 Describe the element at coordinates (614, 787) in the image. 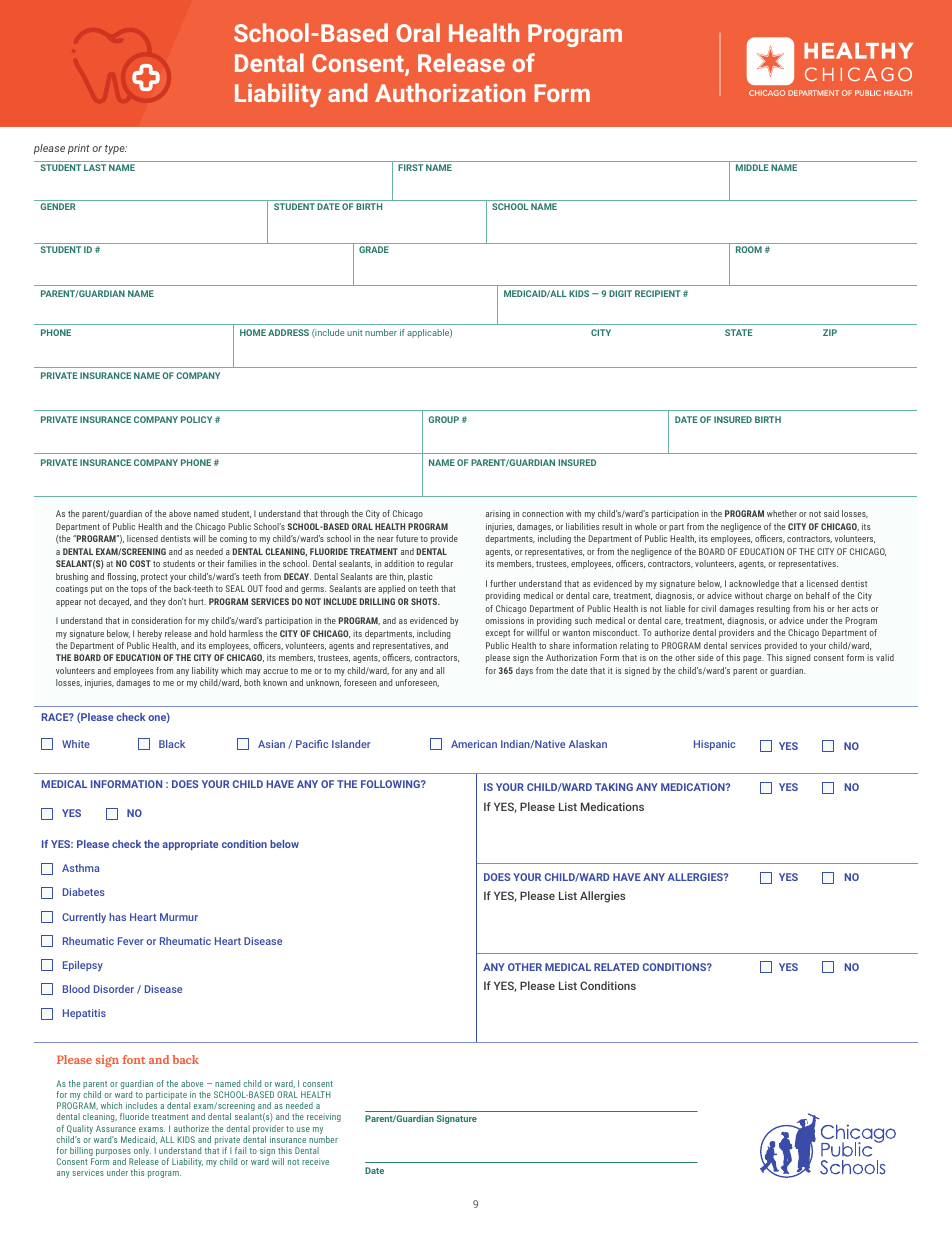

I see `TAKING` at that location.
